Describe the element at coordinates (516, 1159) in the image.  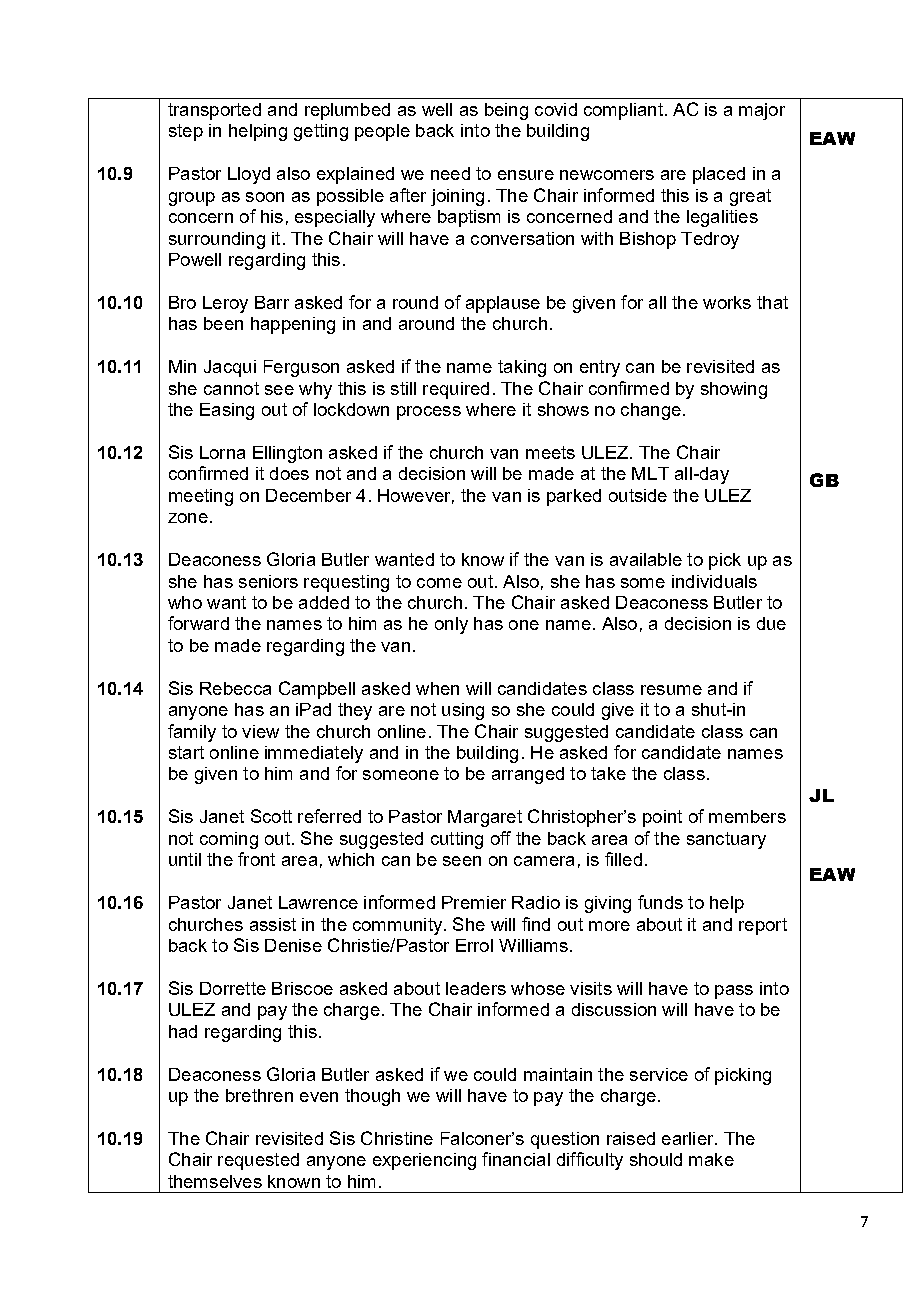
I see `financial` at that location.
